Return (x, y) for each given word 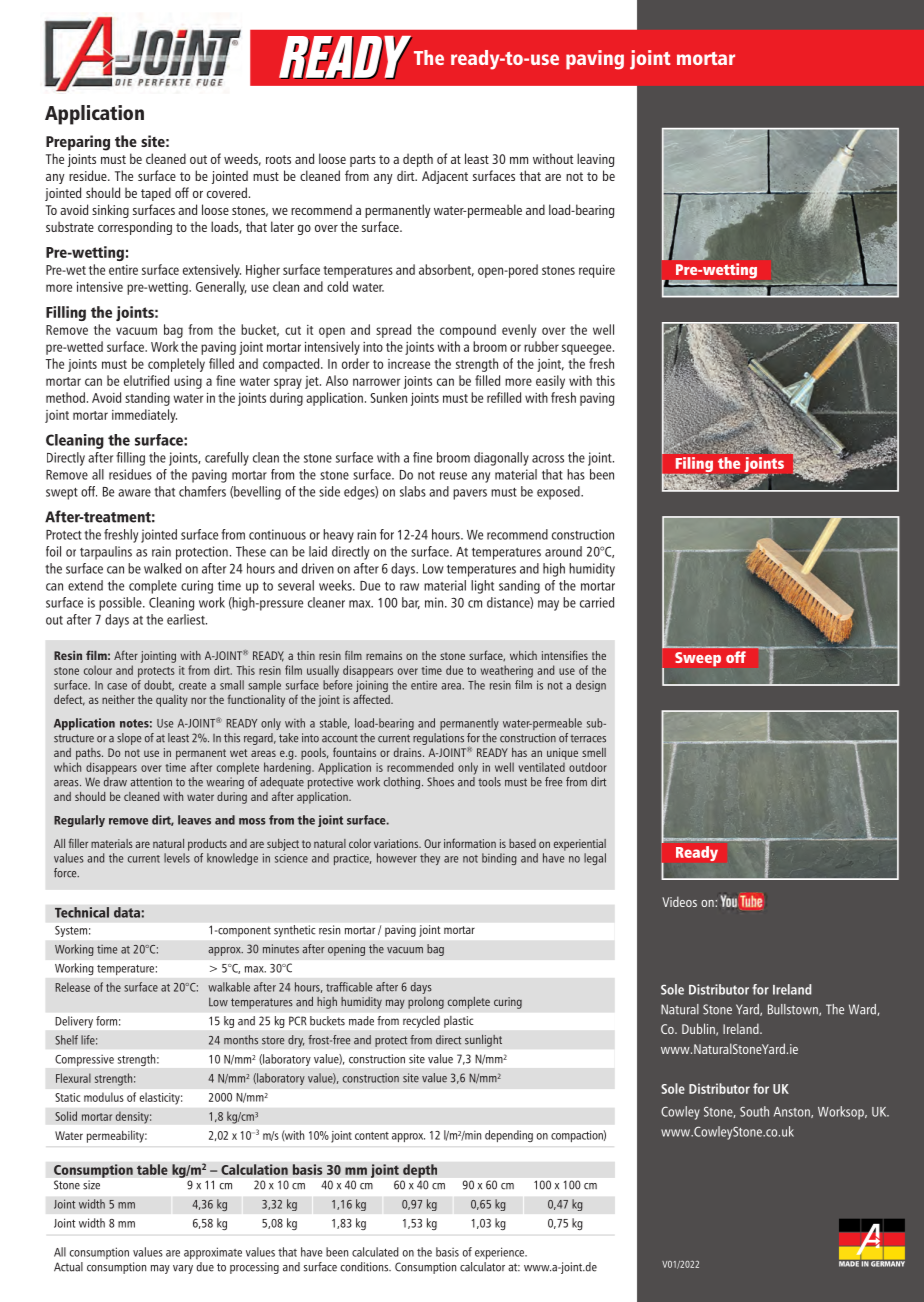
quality (172, 701)
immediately (144, 416)
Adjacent (445, 177)
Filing (693, 466)
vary (183, 1269)
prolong (426, 1003)
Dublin (699, 1029)
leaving (595, 160)
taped (156, 194)
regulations (438, 739)
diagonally (501, 459)
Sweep (698, 659)
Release (72, 987)
